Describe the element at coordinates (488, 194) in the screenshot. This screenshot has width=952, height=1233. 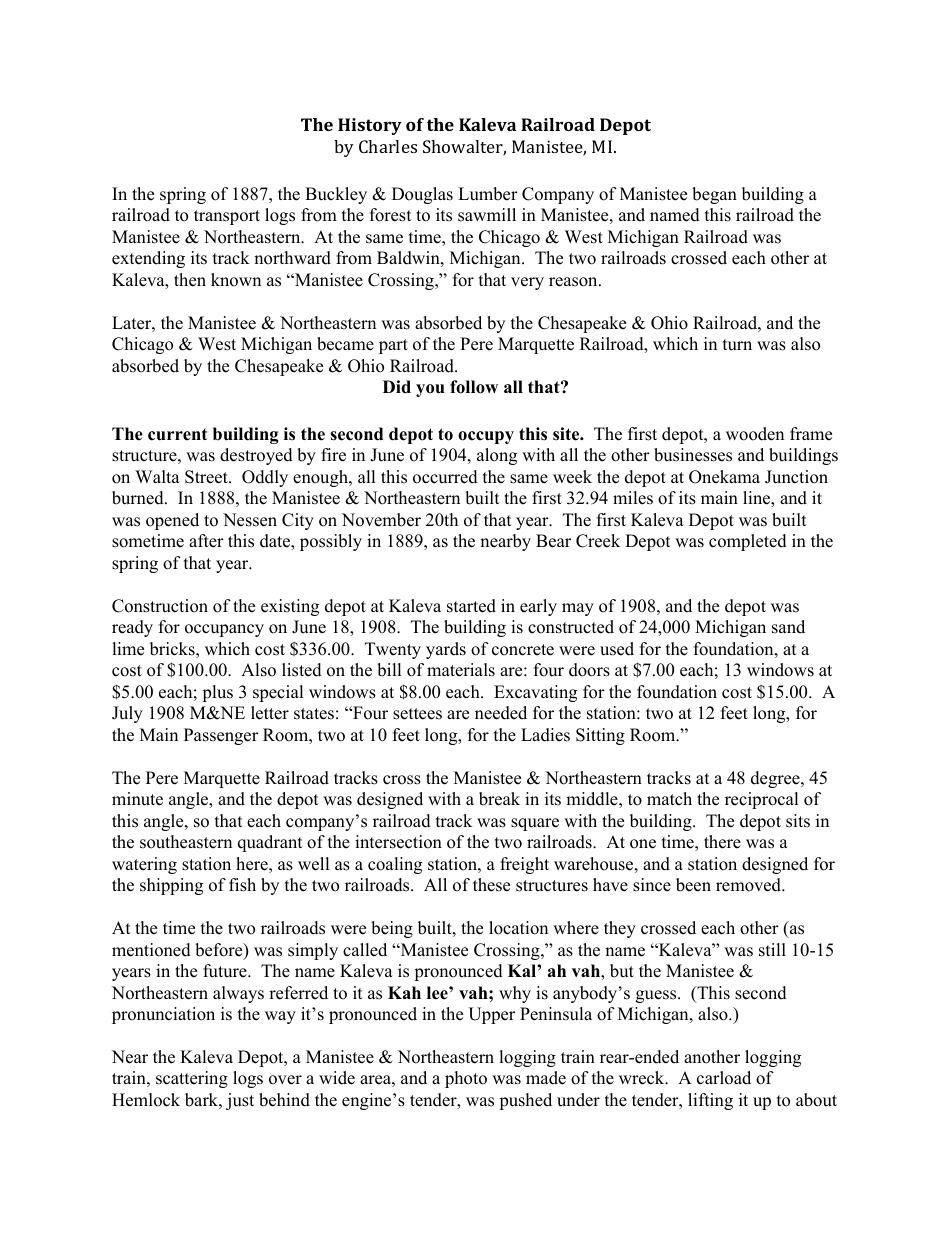
I see `Lumber` at that location.
